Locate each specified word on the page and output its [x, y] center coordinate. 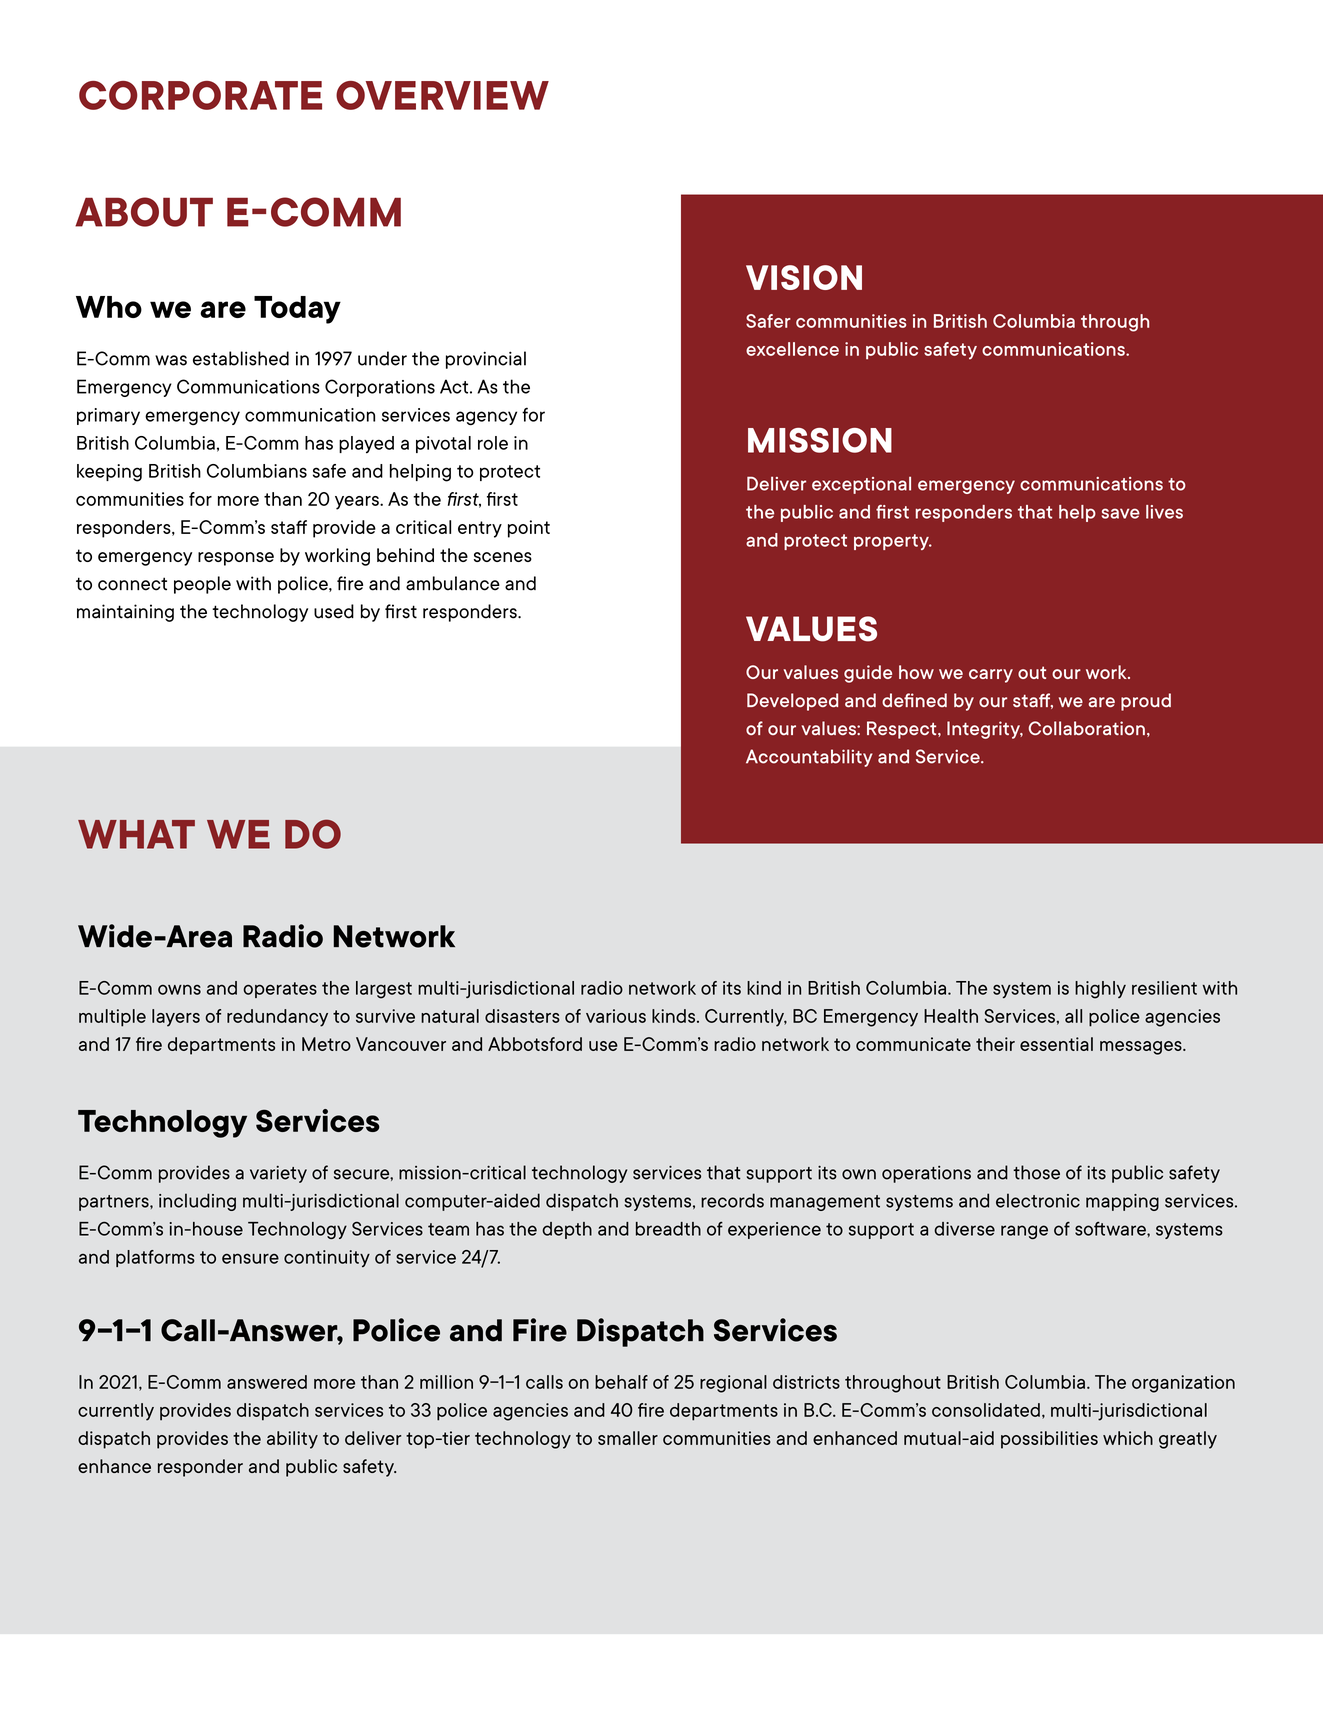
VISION [804, 277]
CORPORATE [200, 95]
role [493, 443]
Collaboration [1087, 728]
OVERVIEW [442, 95]
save [1121, 513]
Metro [326, 1044]
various [616, 1016]
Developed [792, 702]
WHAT [136, 834]
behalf [621, 1382]
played [366, 445]
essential [1056, 1044]
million [446, 1382]
